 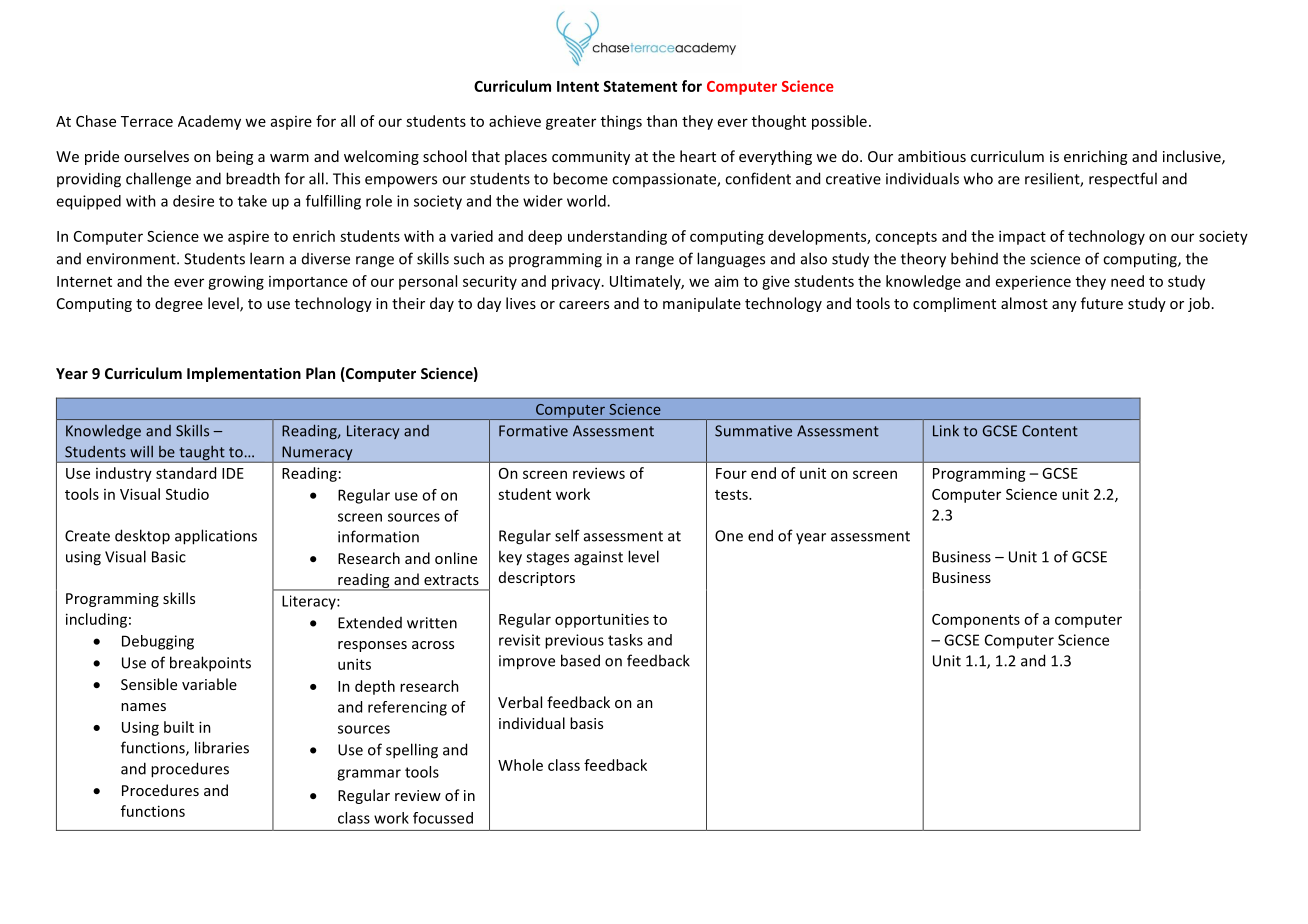 What do you see at coordinates (209, 122) in the screenshot?
I see `Academy` at bounding box center [209, 122].
